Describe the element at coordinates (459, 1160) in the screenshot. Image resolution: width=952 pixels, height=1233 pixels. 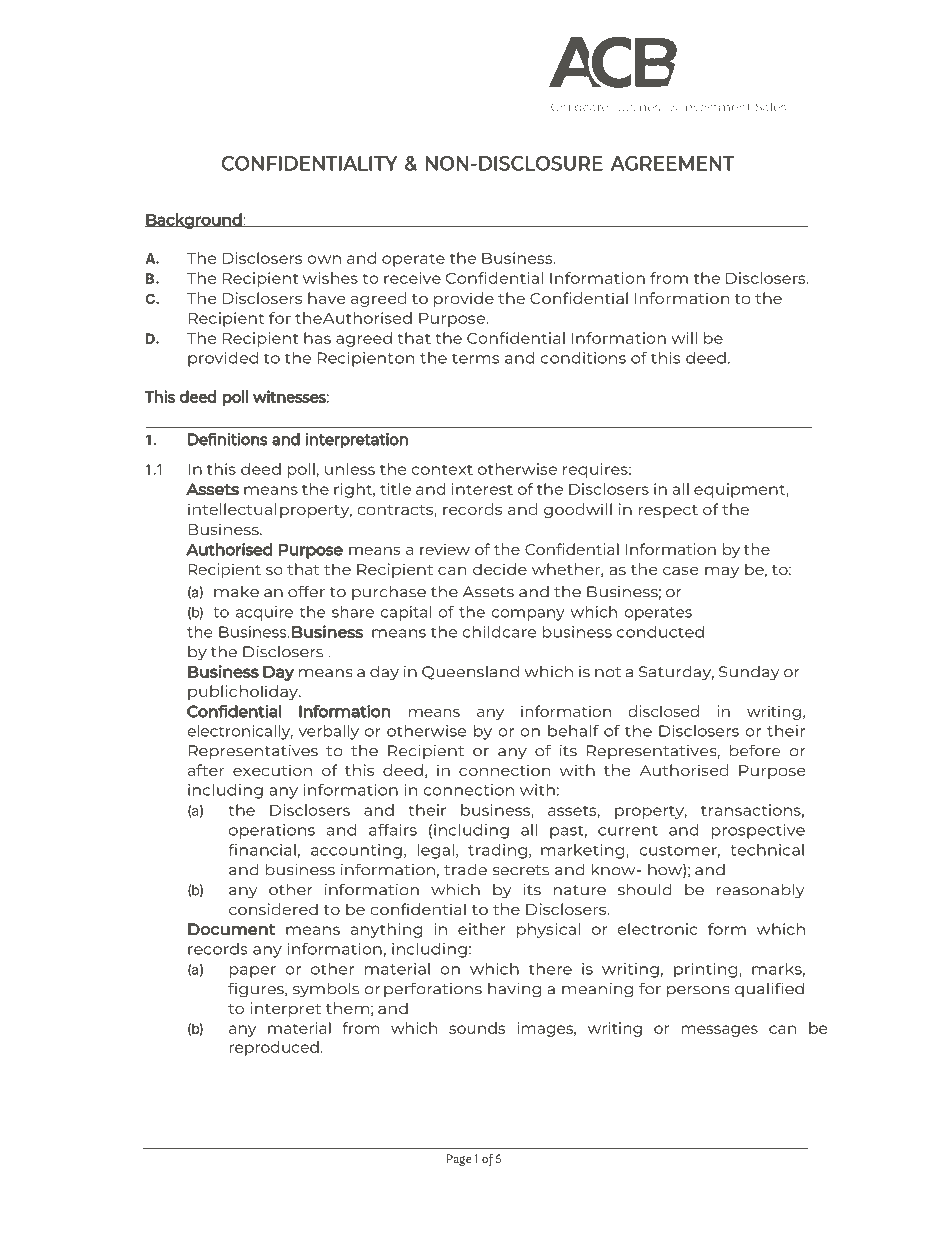
I see `Page` at that location.
